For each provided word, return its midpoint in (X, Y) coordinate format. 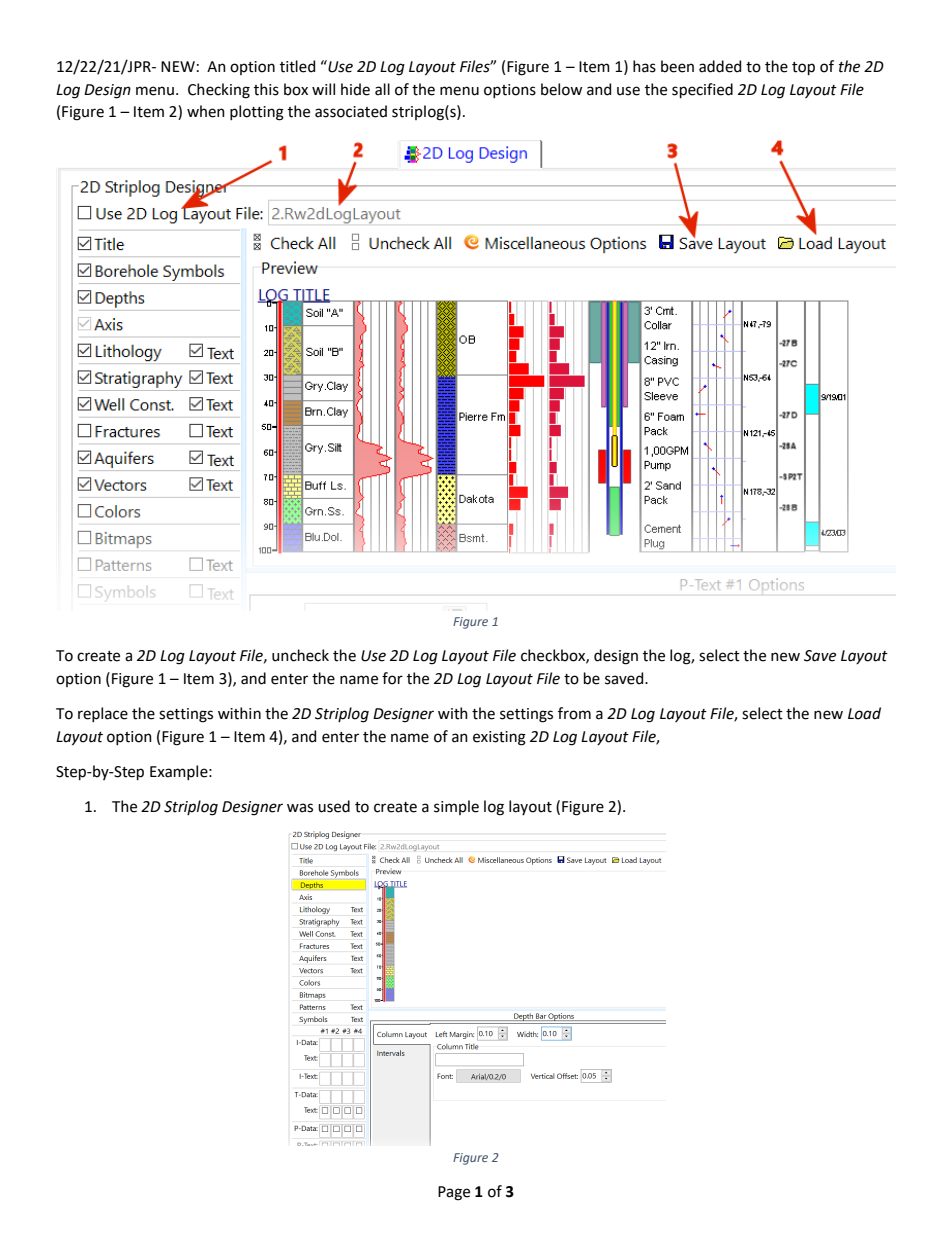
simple (456, 807)
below (561, 89)
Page (454, 1193)
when (206, 111)
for (392, 678)
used (334, 806)
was (300, 808)
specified (702, 90)
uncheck (300, 655)
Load (864, 713)
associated (351, 111)
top (803, 68)
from (574, 713)
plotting (257, 113)
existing (499, 738)
